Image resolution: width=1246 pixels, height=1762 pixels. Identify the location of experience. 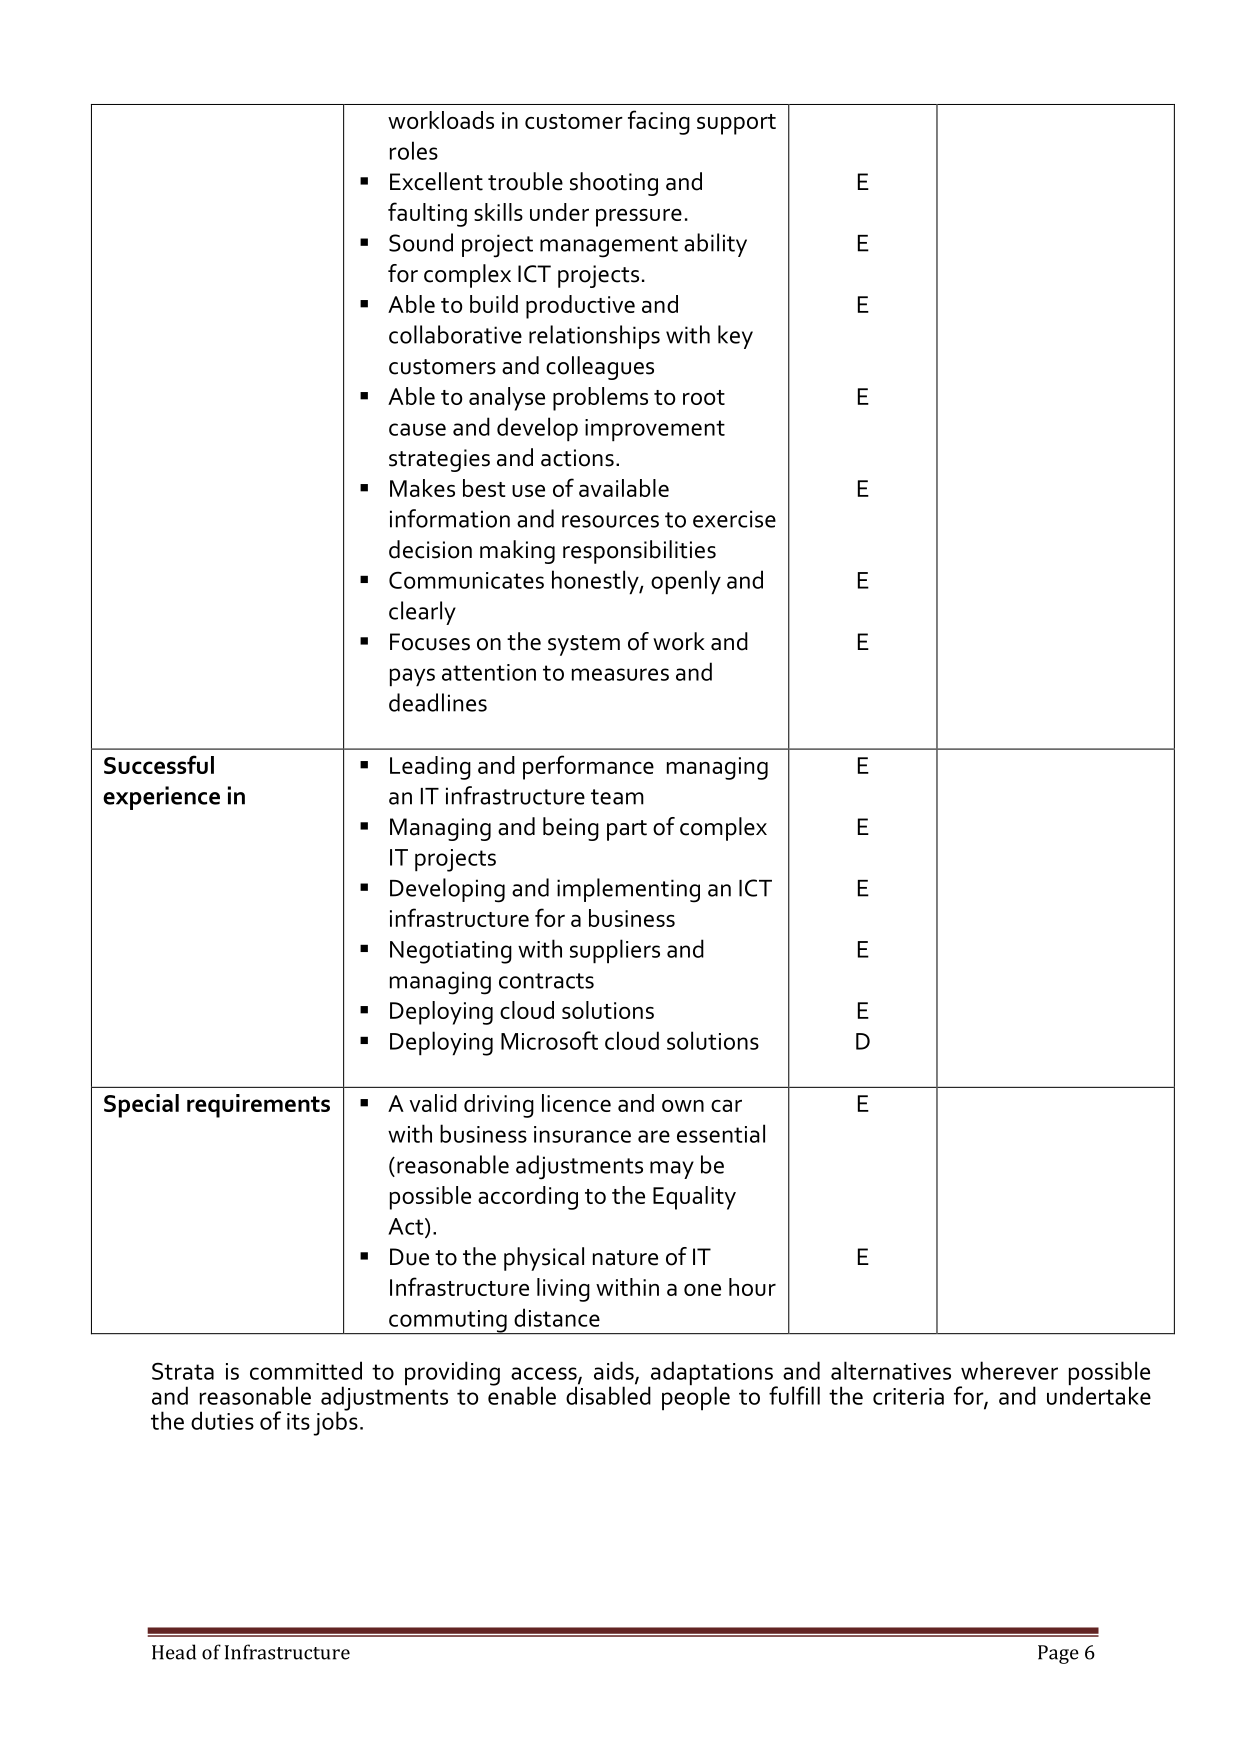
(161, 798).
